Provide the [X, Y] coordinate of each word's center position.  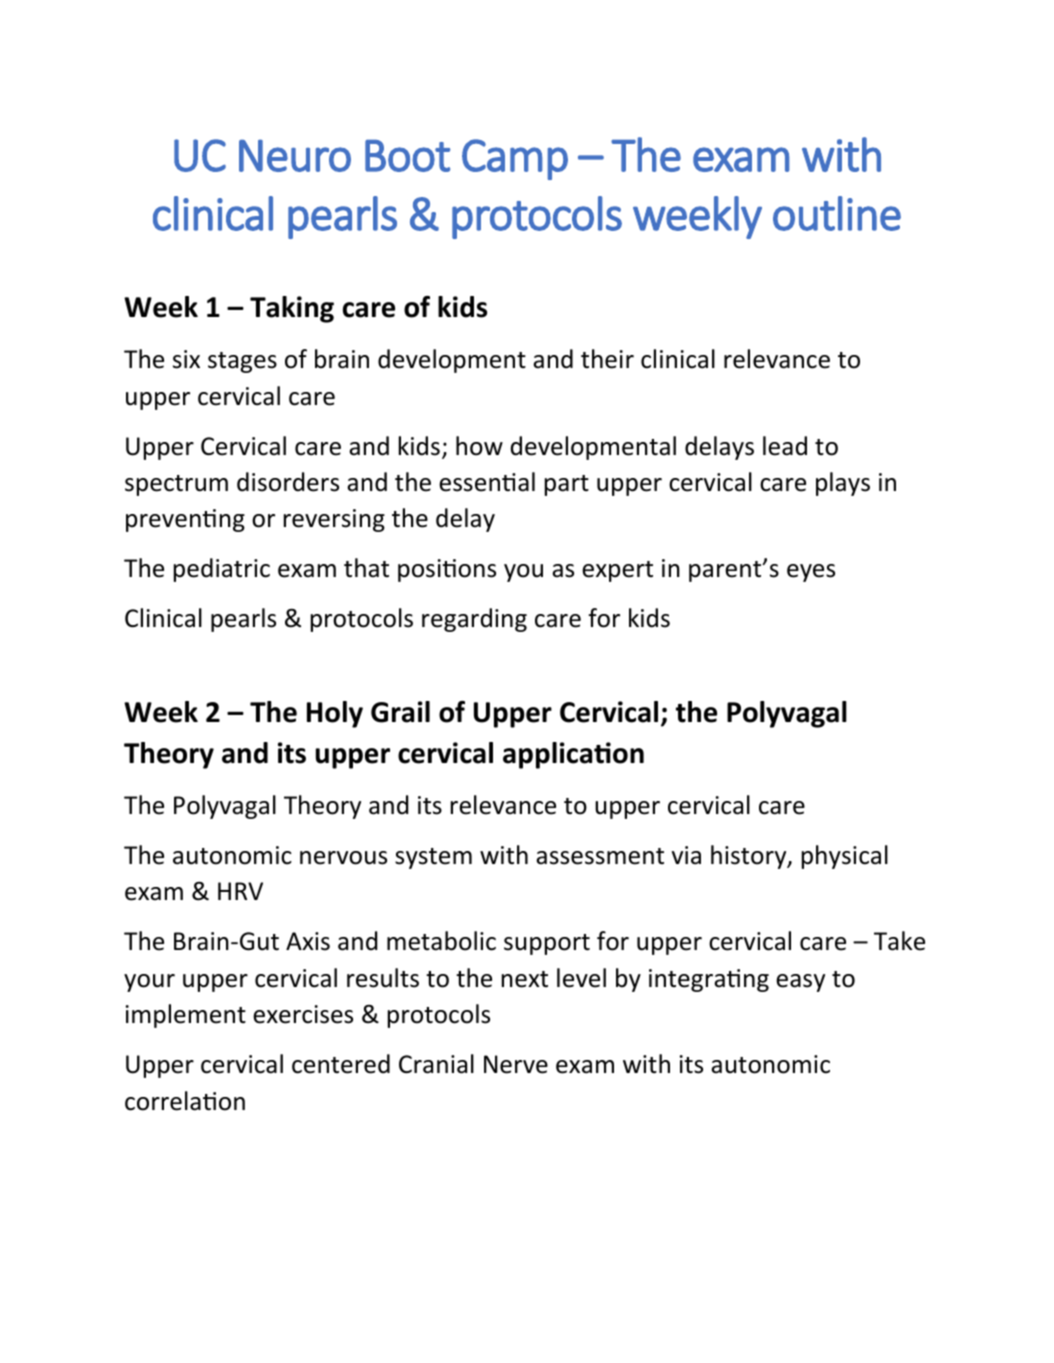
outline [837, 213]
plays [843, 484]
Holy [335, 714]
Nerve [516, 1064]
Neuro [295, 156]
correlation [185, 1101]
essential [487, 482]
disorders [288, 482]
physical [845, 857]
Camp [515, 159]
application [573, 755]
